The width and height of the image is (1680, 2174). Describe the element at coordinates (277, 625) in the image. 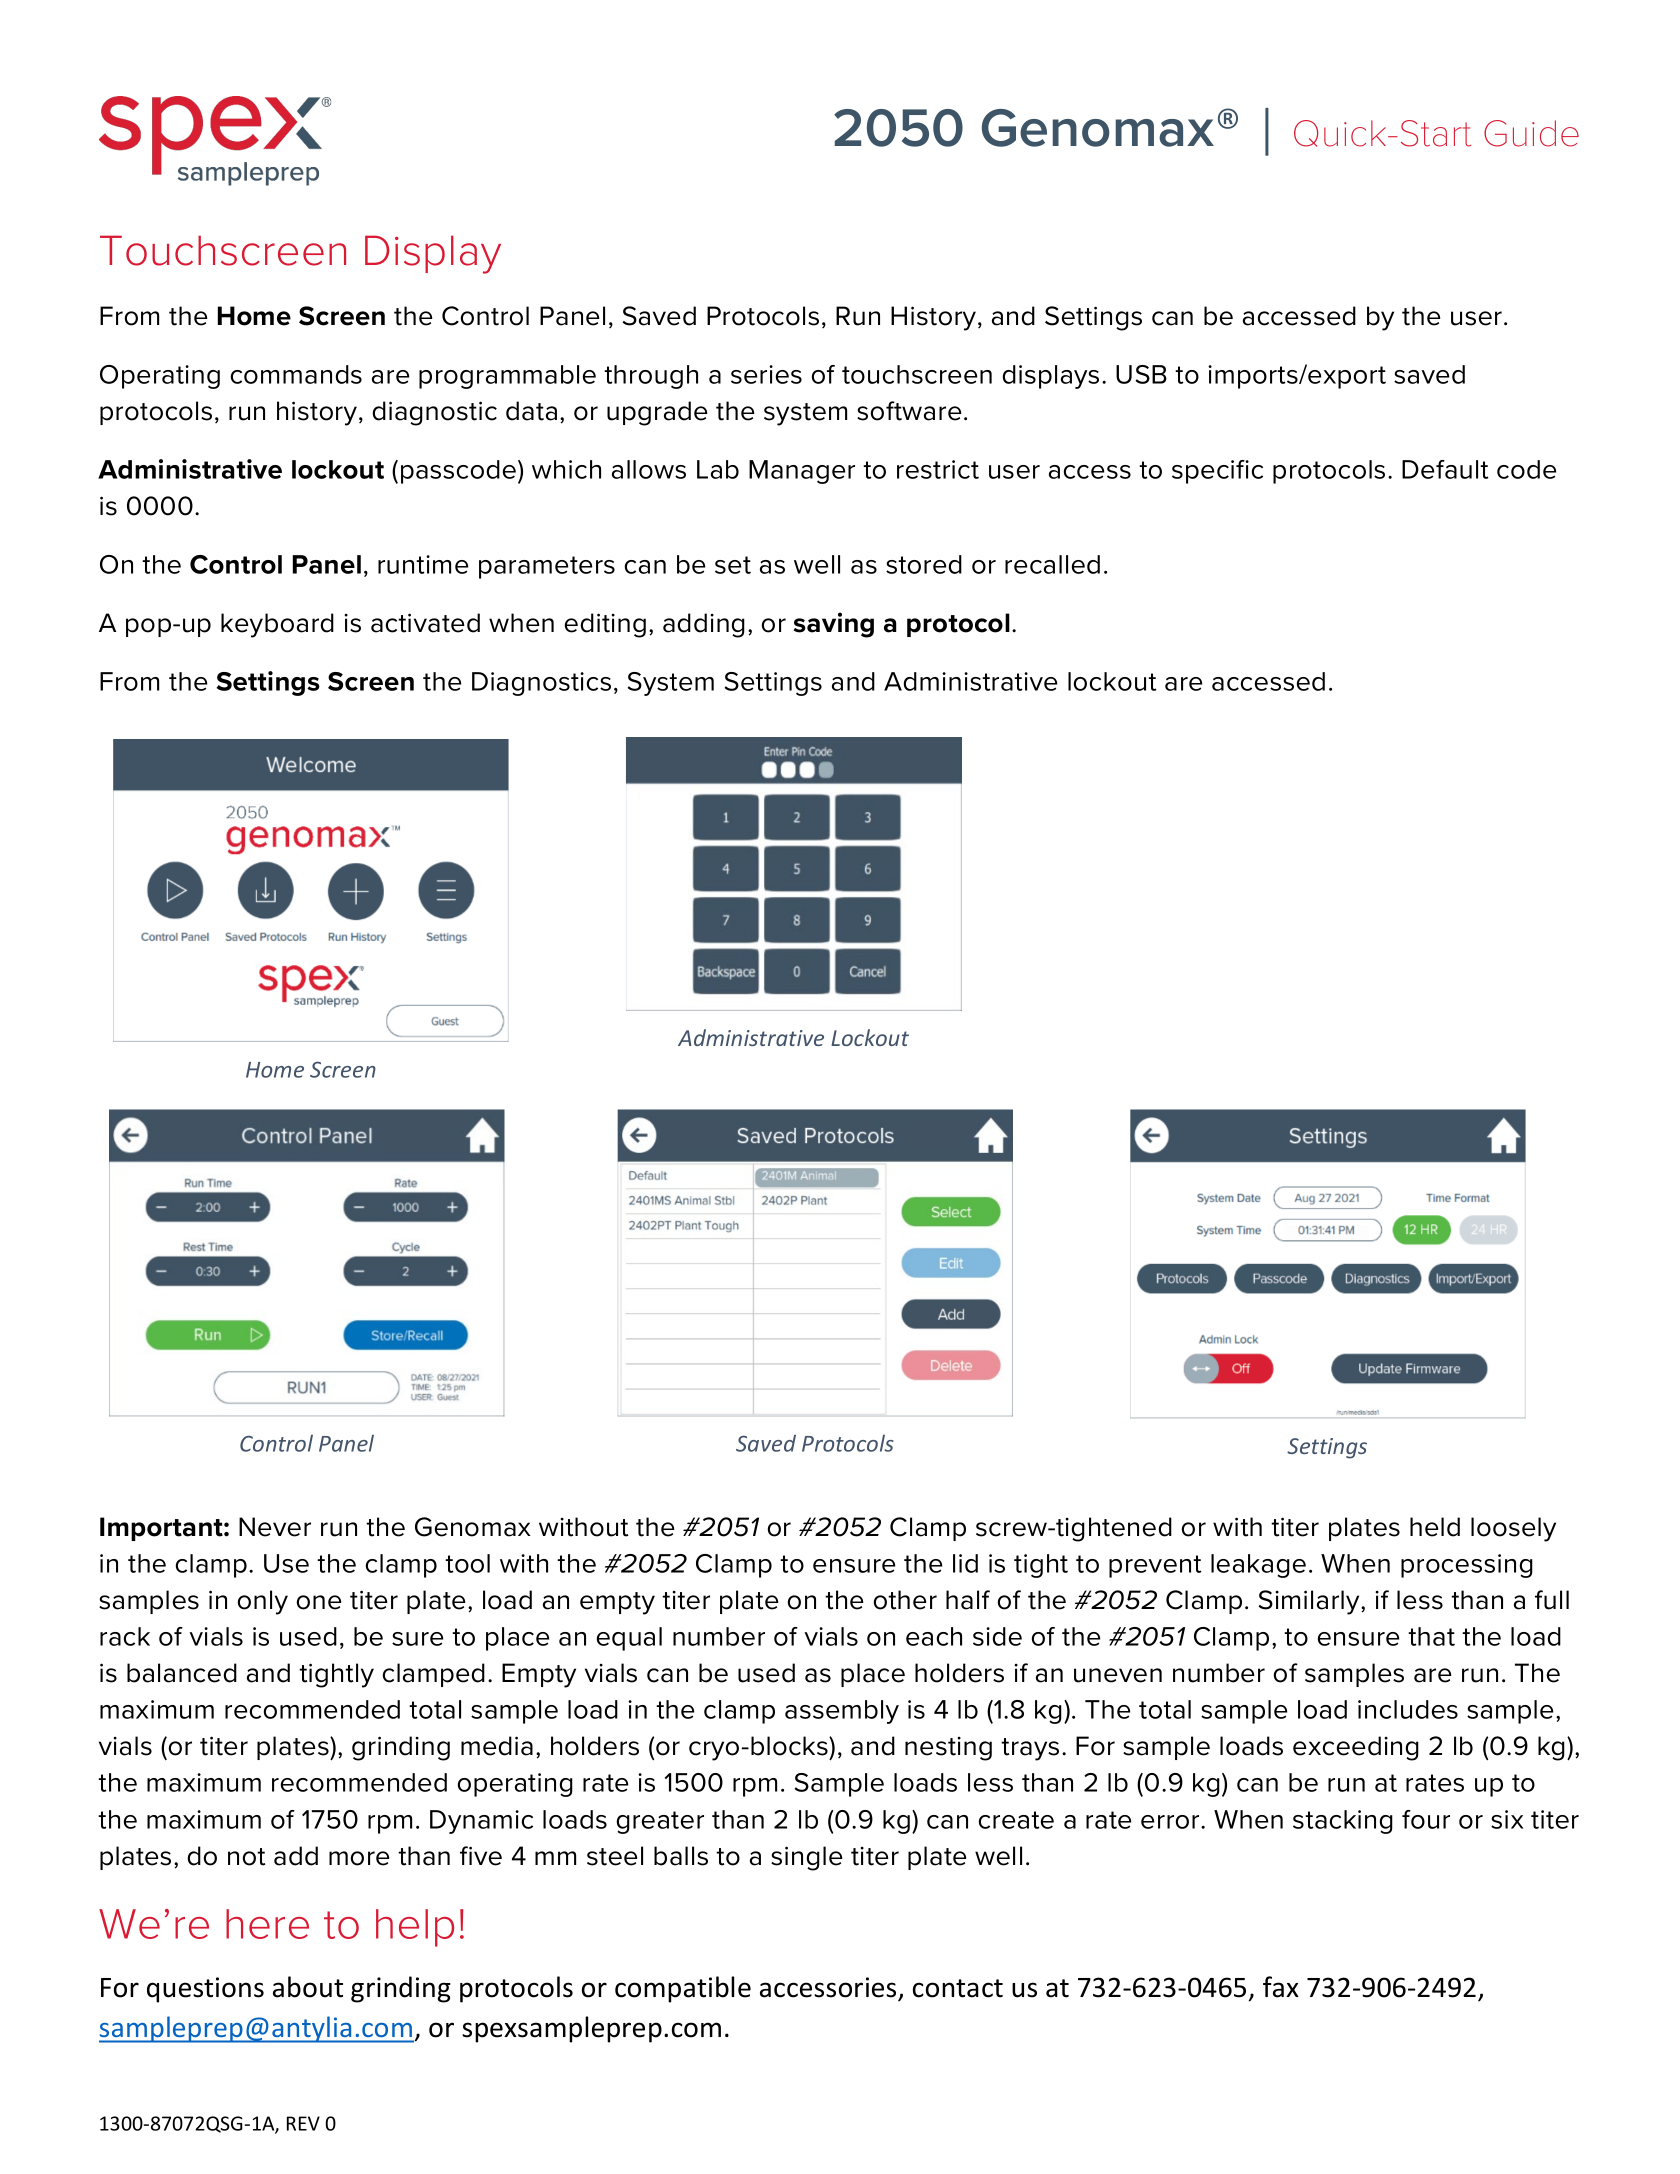

I see `keyboard` at that location.
